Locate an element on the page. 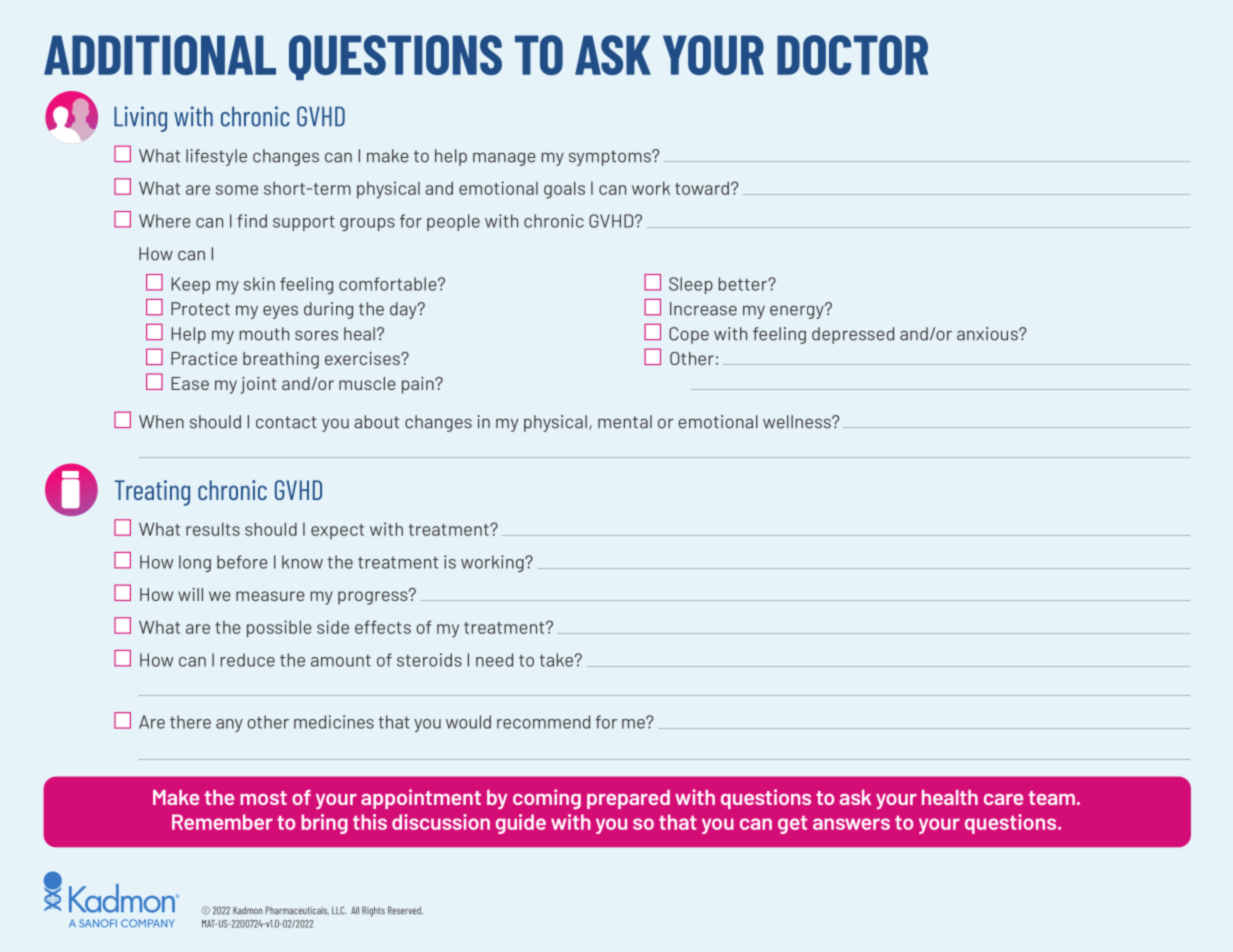  guide is located at coordinates (521, 824).
